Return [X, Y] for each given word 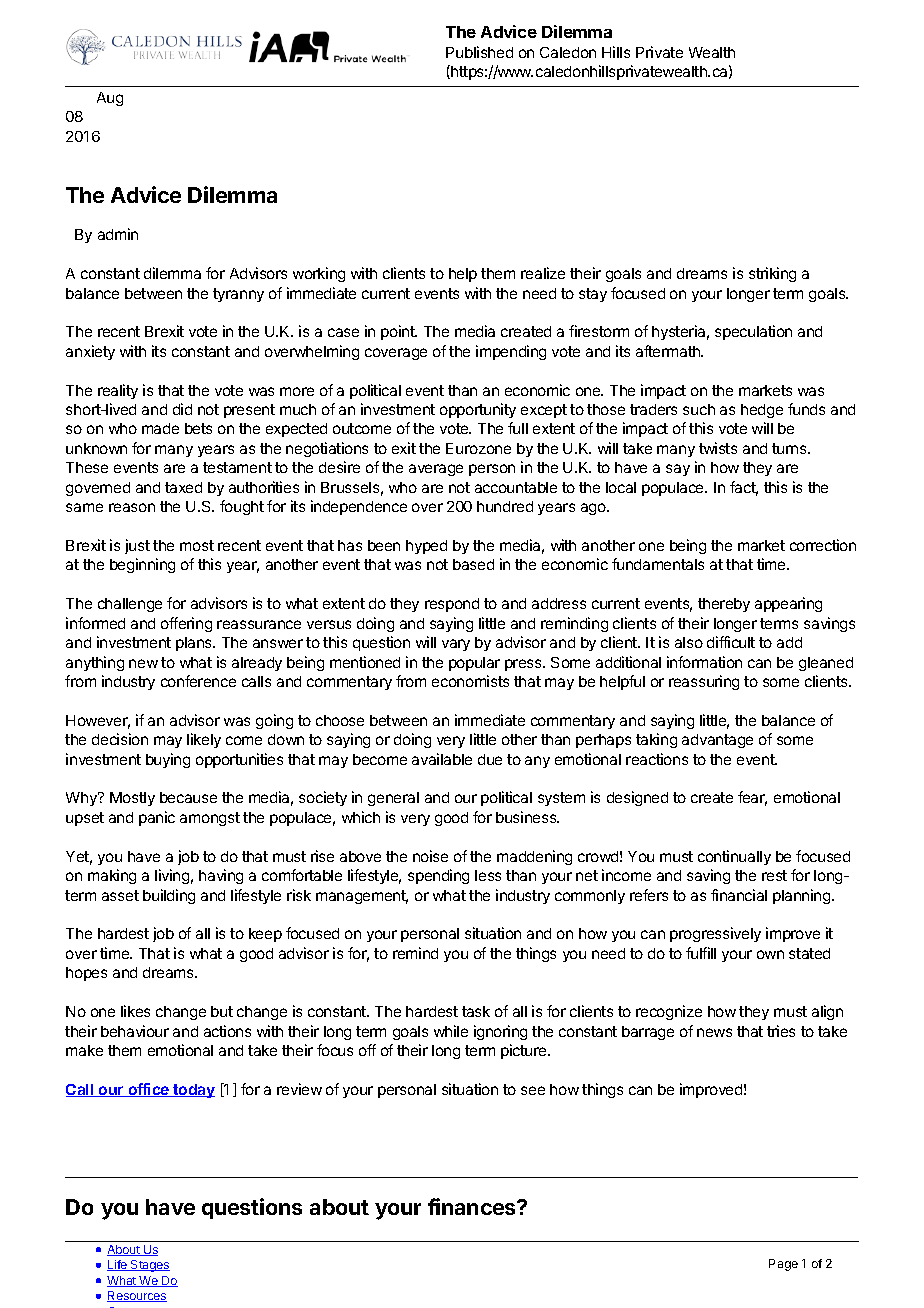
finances [473, 1206]
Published [479, 52]
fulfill [701, 953]
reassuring [704, 682]
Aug [110, 99]
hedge [762, 411]
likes [135, 1011]
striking [772, 274]
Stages [149, 1266]
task [476, 1011]
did [182, 409]
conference [198, 681]
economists [470, 681]
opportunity [478, 410]
